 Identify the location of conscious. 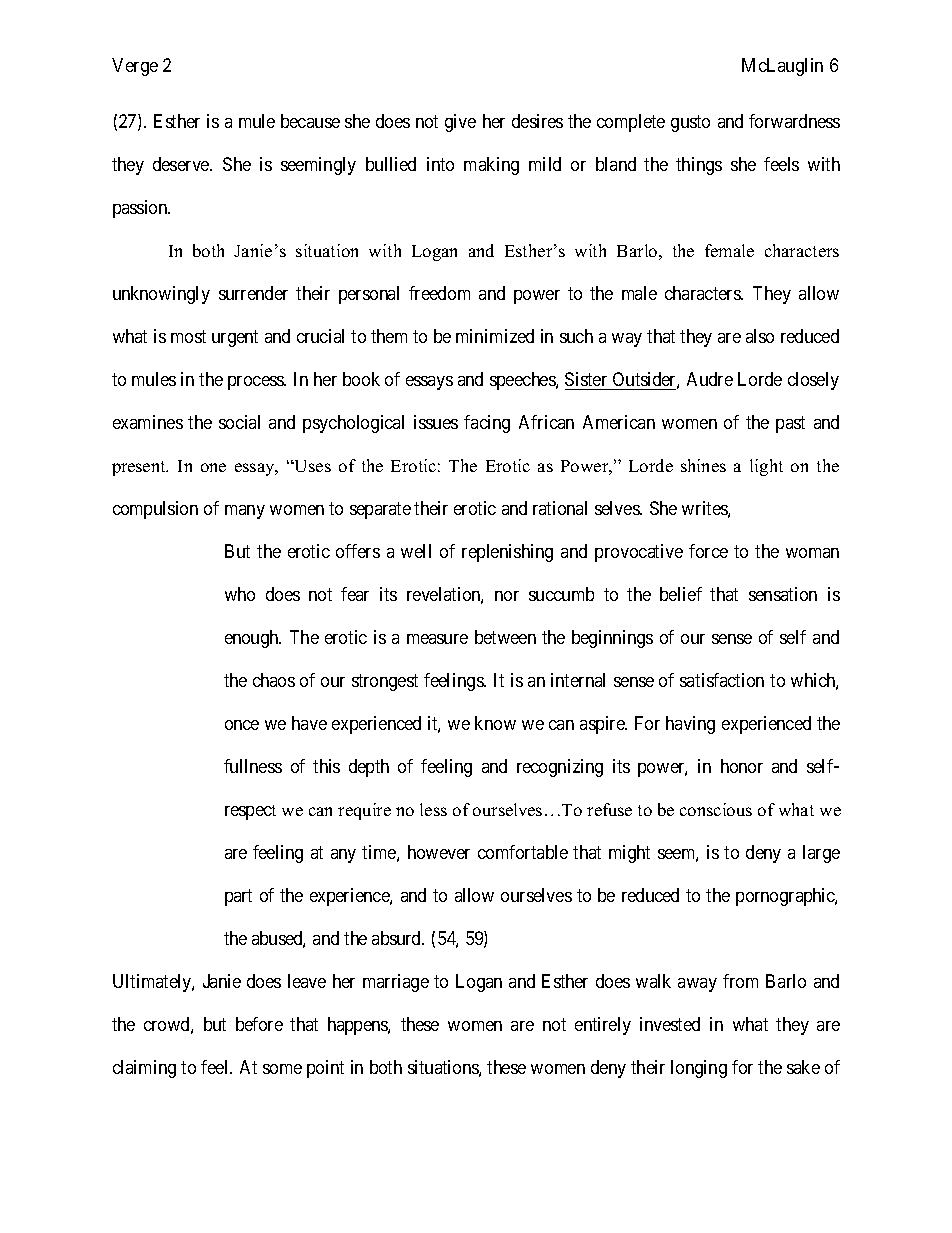
(716, 809).
